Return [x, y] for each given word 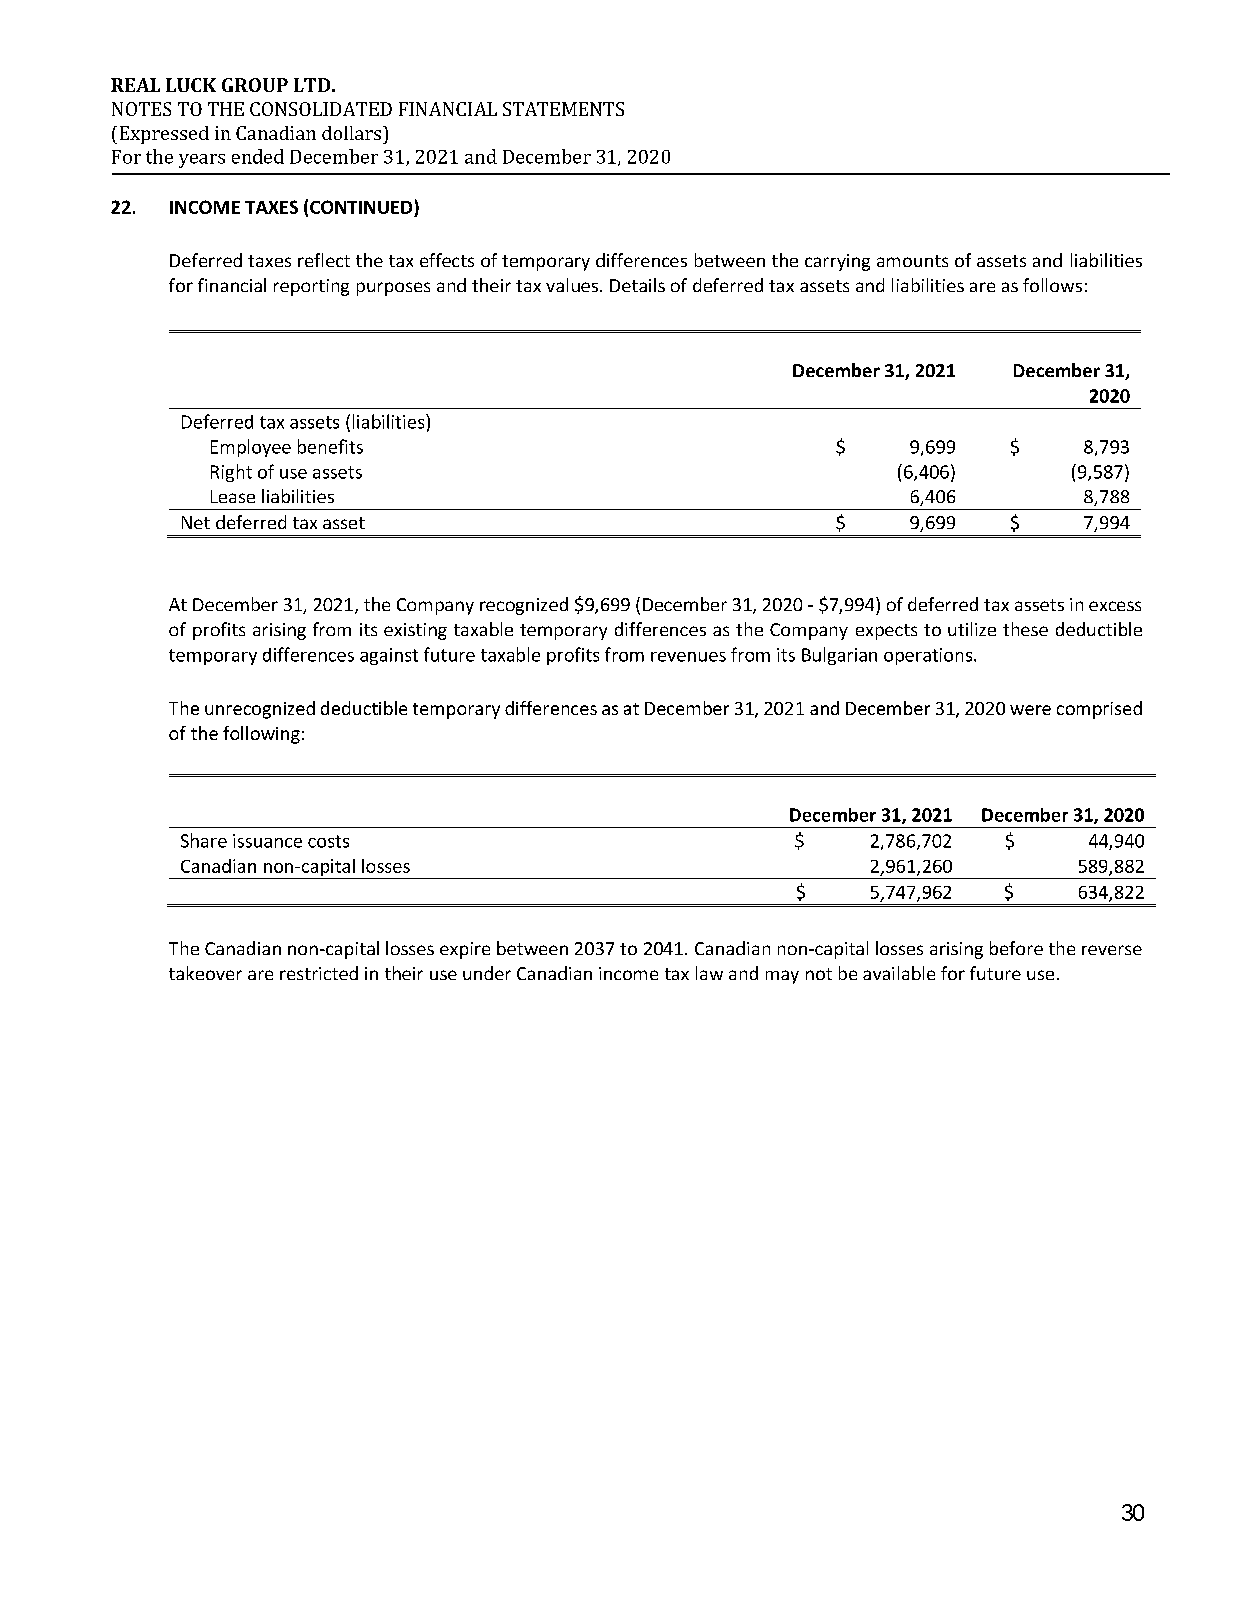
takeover [205, 973]
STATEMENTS [563, 109]
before [1016, 948]
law [709, 973]
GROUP [255, 85]
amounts [912, 261]
